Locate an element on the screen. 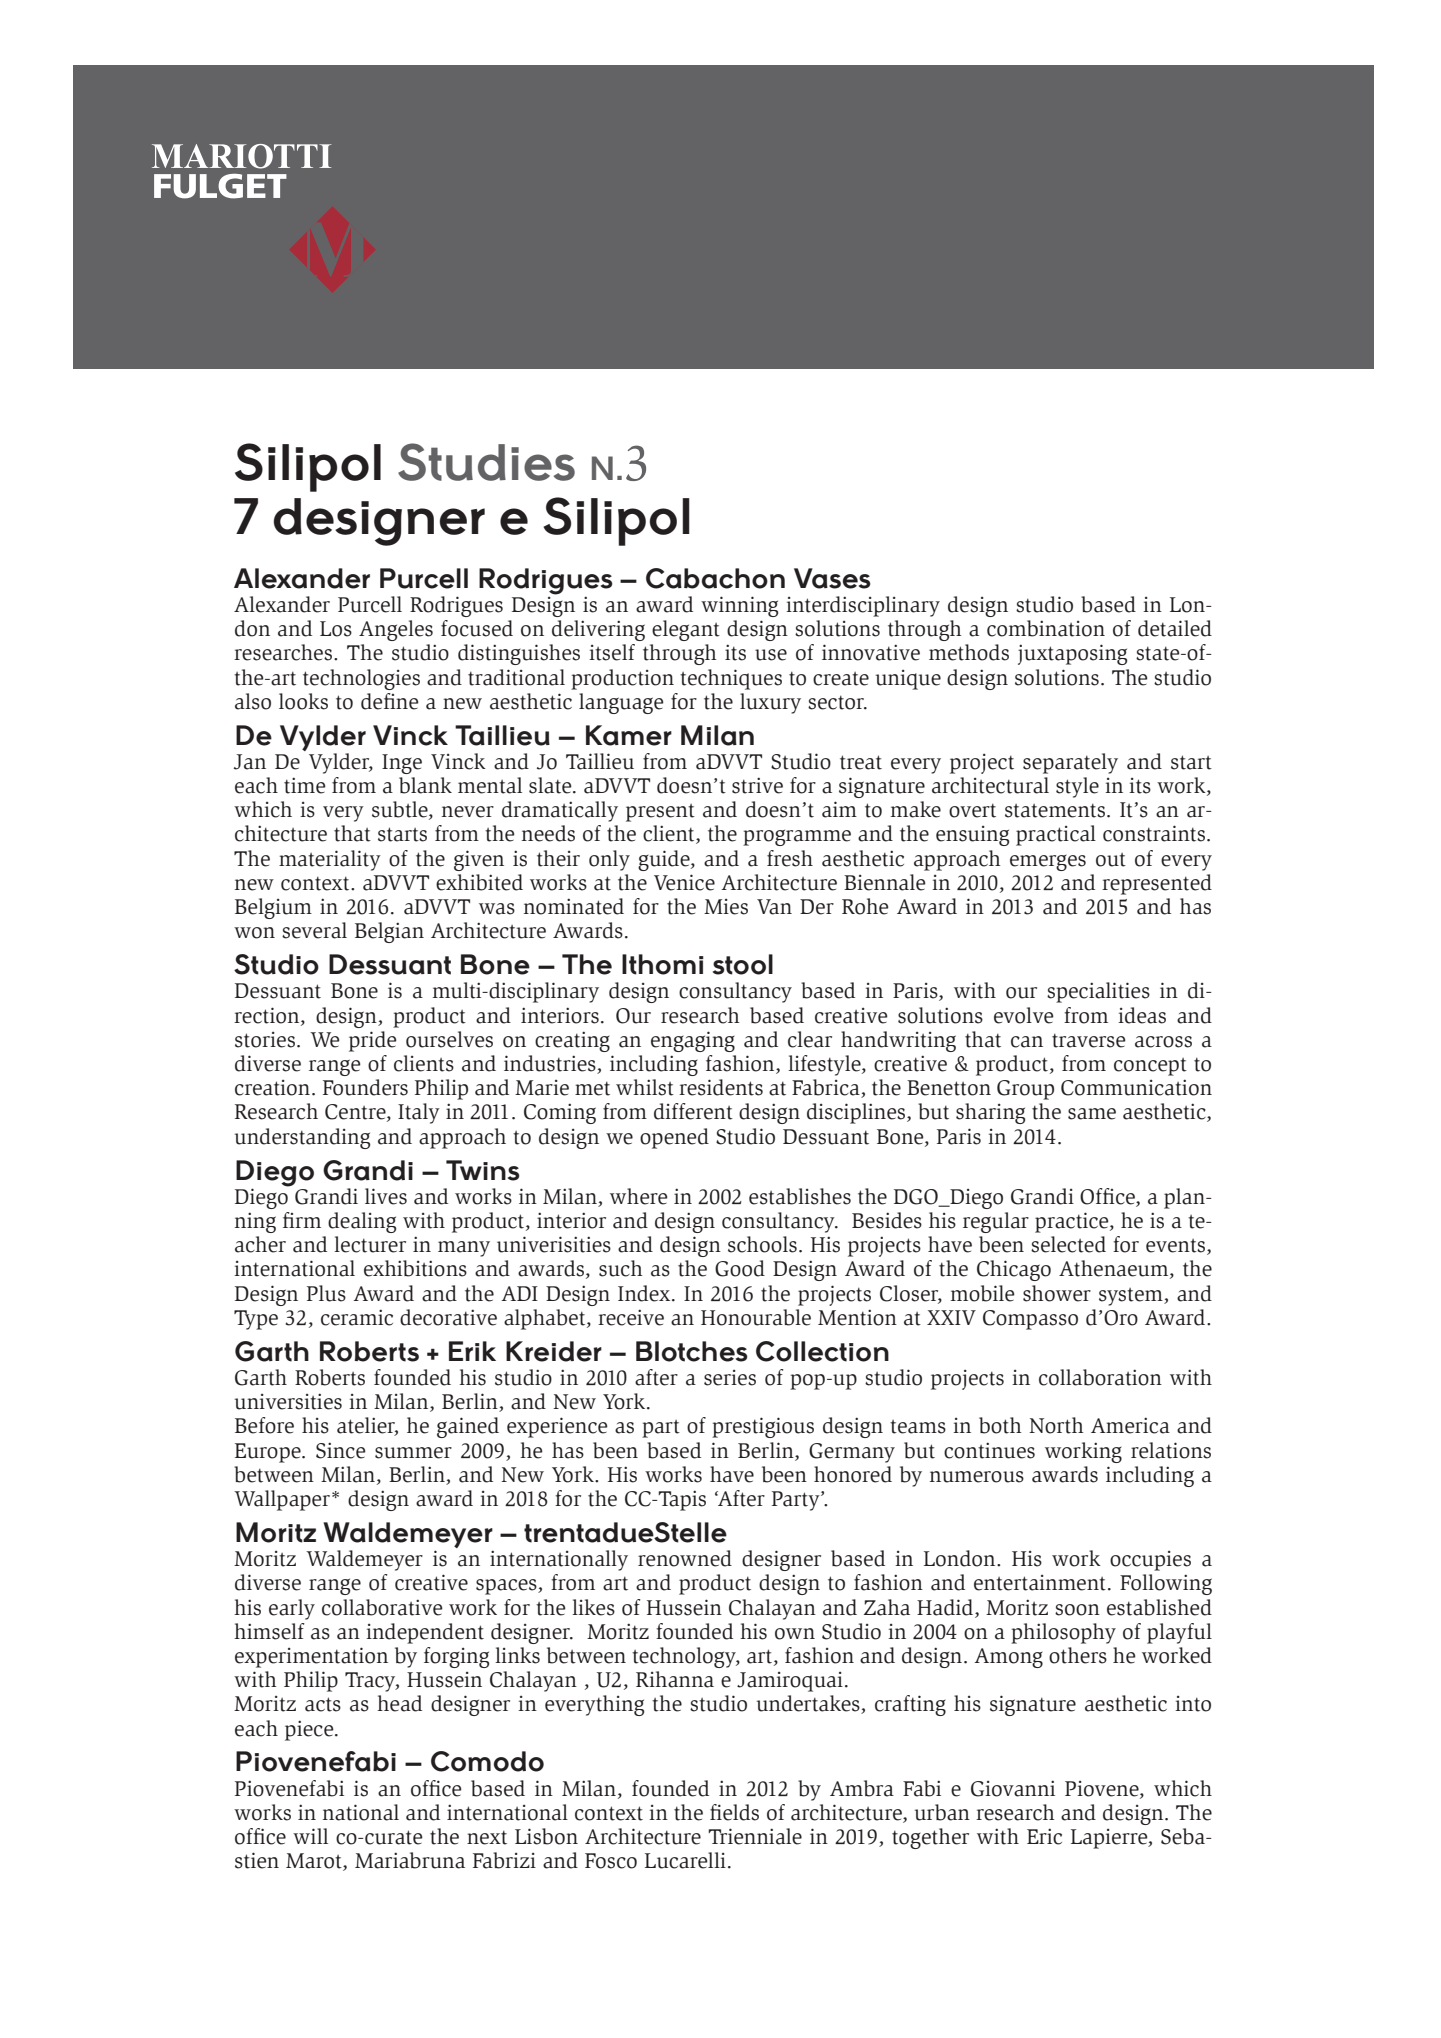 This screenshot has height=2038, width=1441. Vases is located at coordinates (832, 578).
